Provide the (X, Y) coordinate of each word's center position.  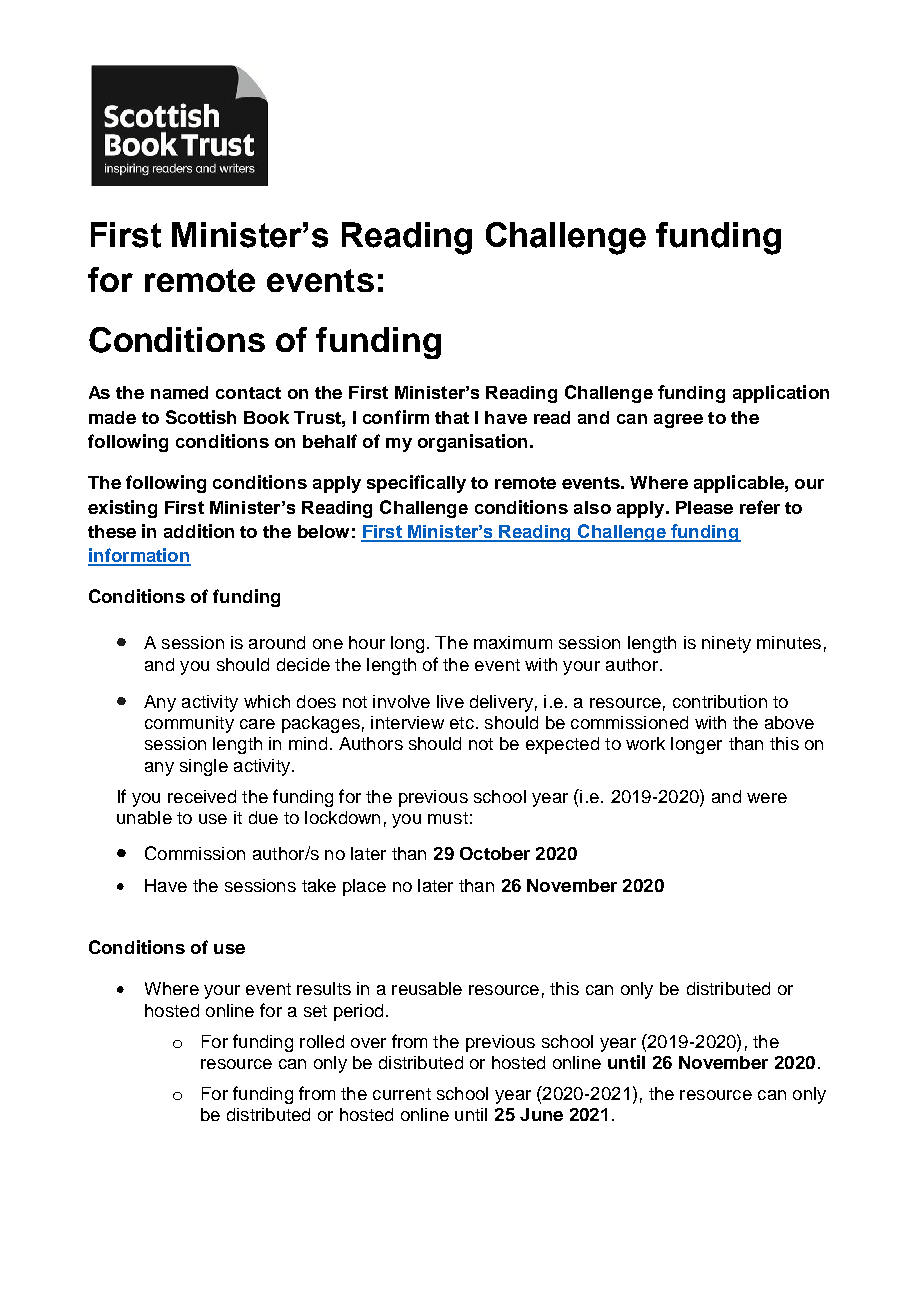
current (402, 1094)
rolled (322, 1041)
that (452, 417)
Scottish (201, 417)
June (541, 1114)
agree (678, 421)
